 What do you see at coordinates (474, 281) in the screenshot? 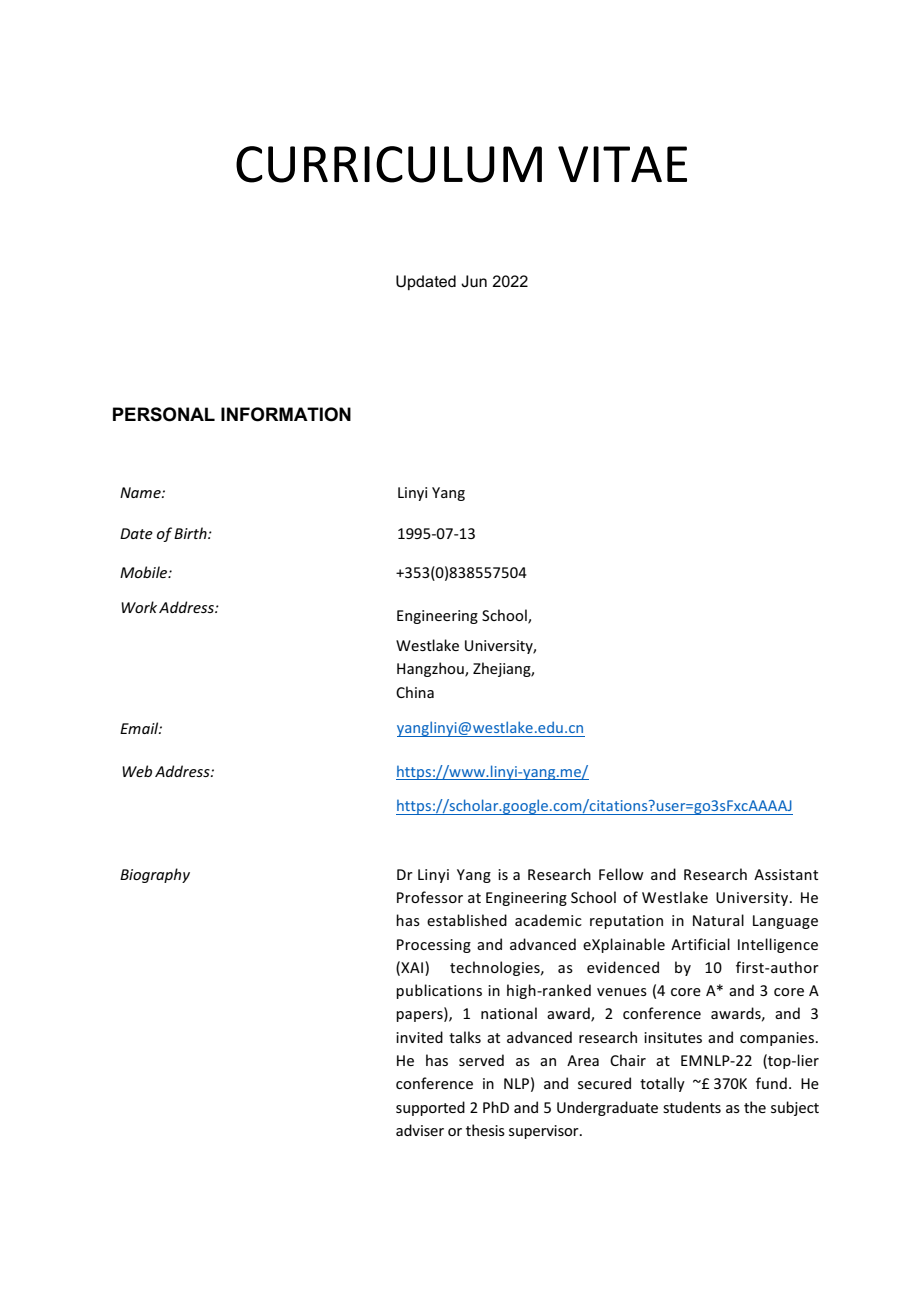
I see `Jun` at bounding box center [474, 281].
